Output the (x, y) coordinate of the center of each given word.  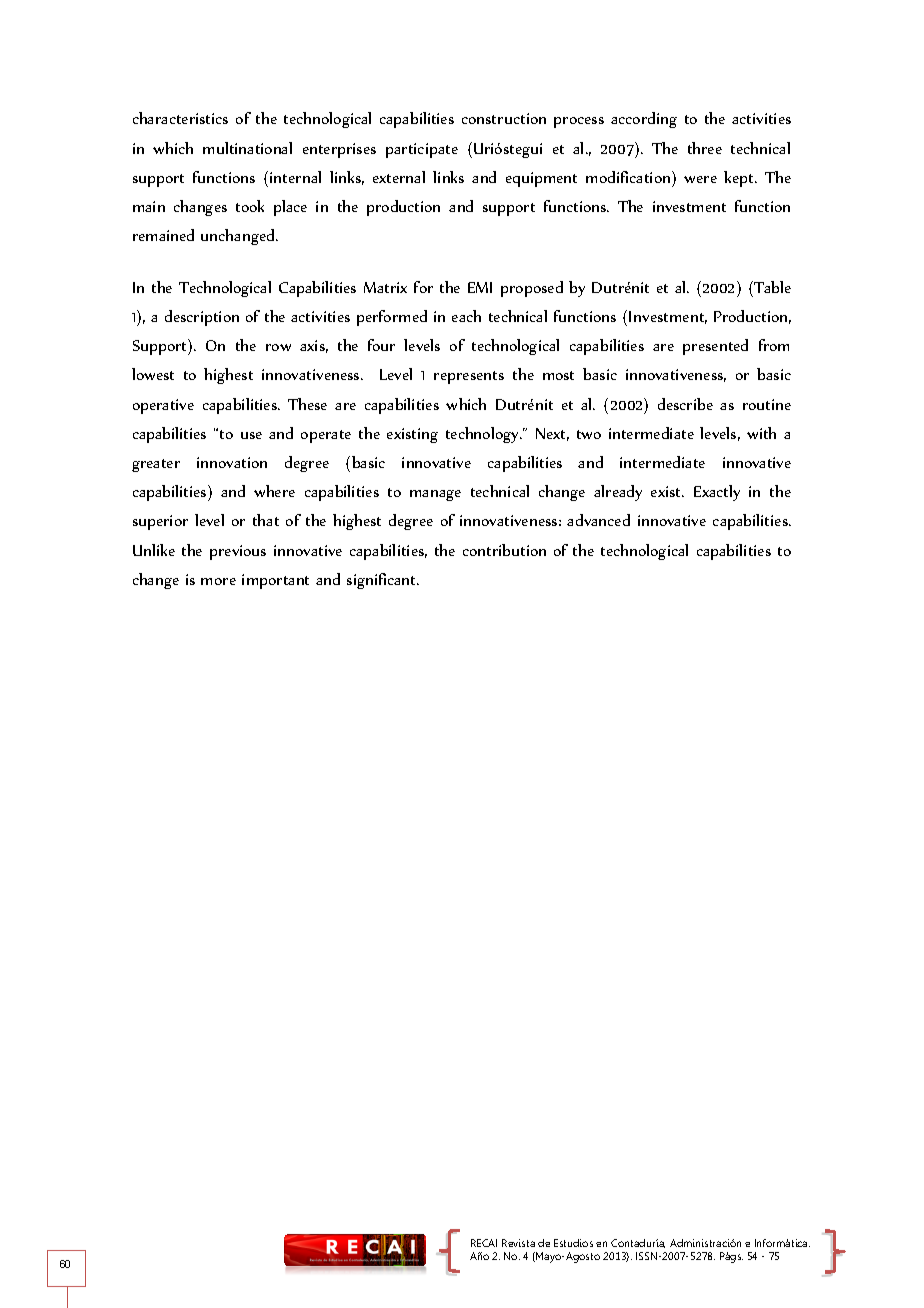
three (705, 148)
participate (422, 150)
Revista (518, 1243)
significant (383, 581)
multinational (247, 148)
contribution (504, 550)
